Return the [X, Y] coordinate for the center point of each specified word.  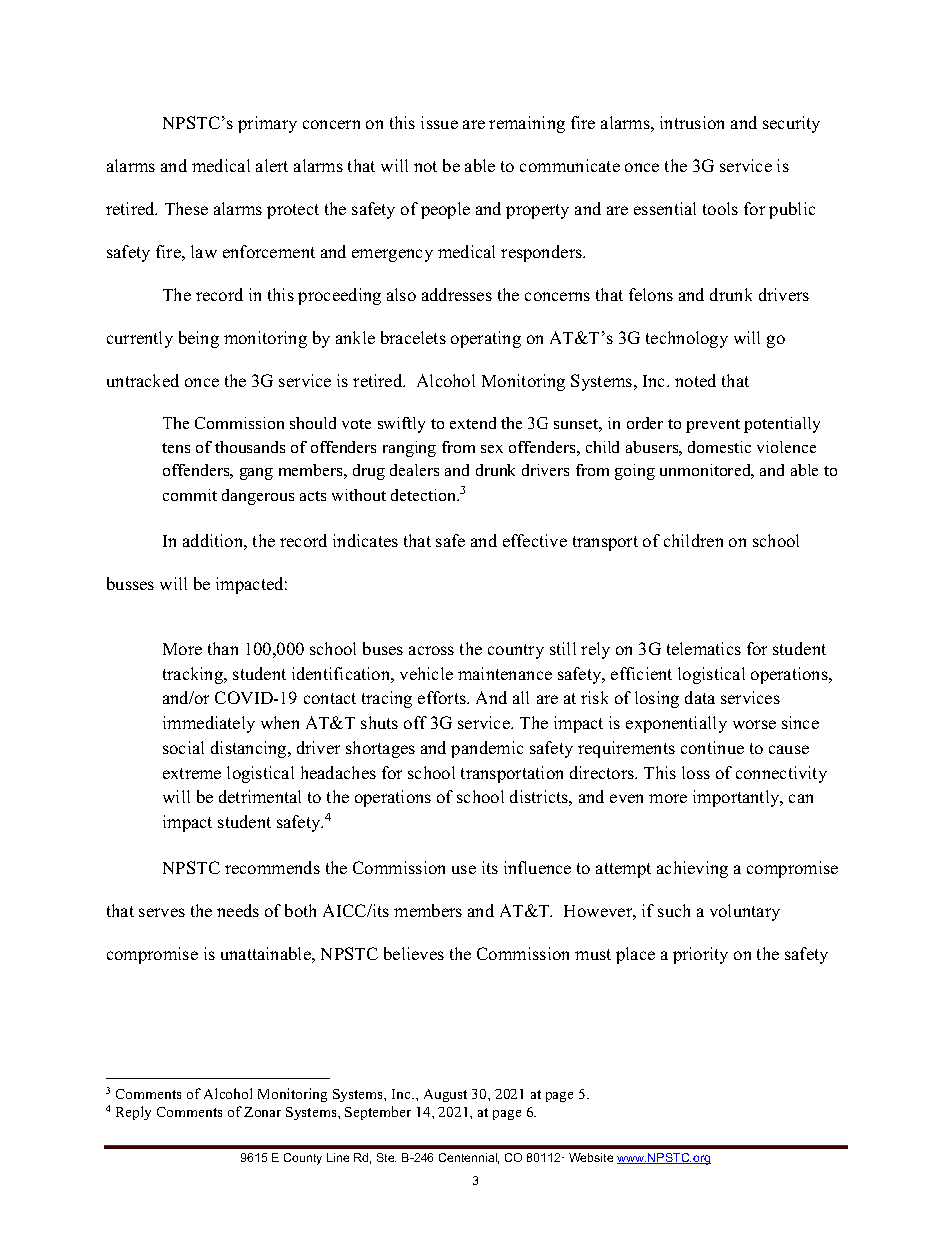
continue [712, 747]
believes [414, 953]
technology [687, 339]
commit [190, 495]
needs [238, 910]
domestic [719, 447]
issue [439, 122]
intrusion [692, 122]
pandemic [487, 749]
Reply [133, 1113]
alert [272, 165]
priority [700, 955]
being [199, 339]
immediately [209, 724]
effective [535, 540]
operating [486, 339]
